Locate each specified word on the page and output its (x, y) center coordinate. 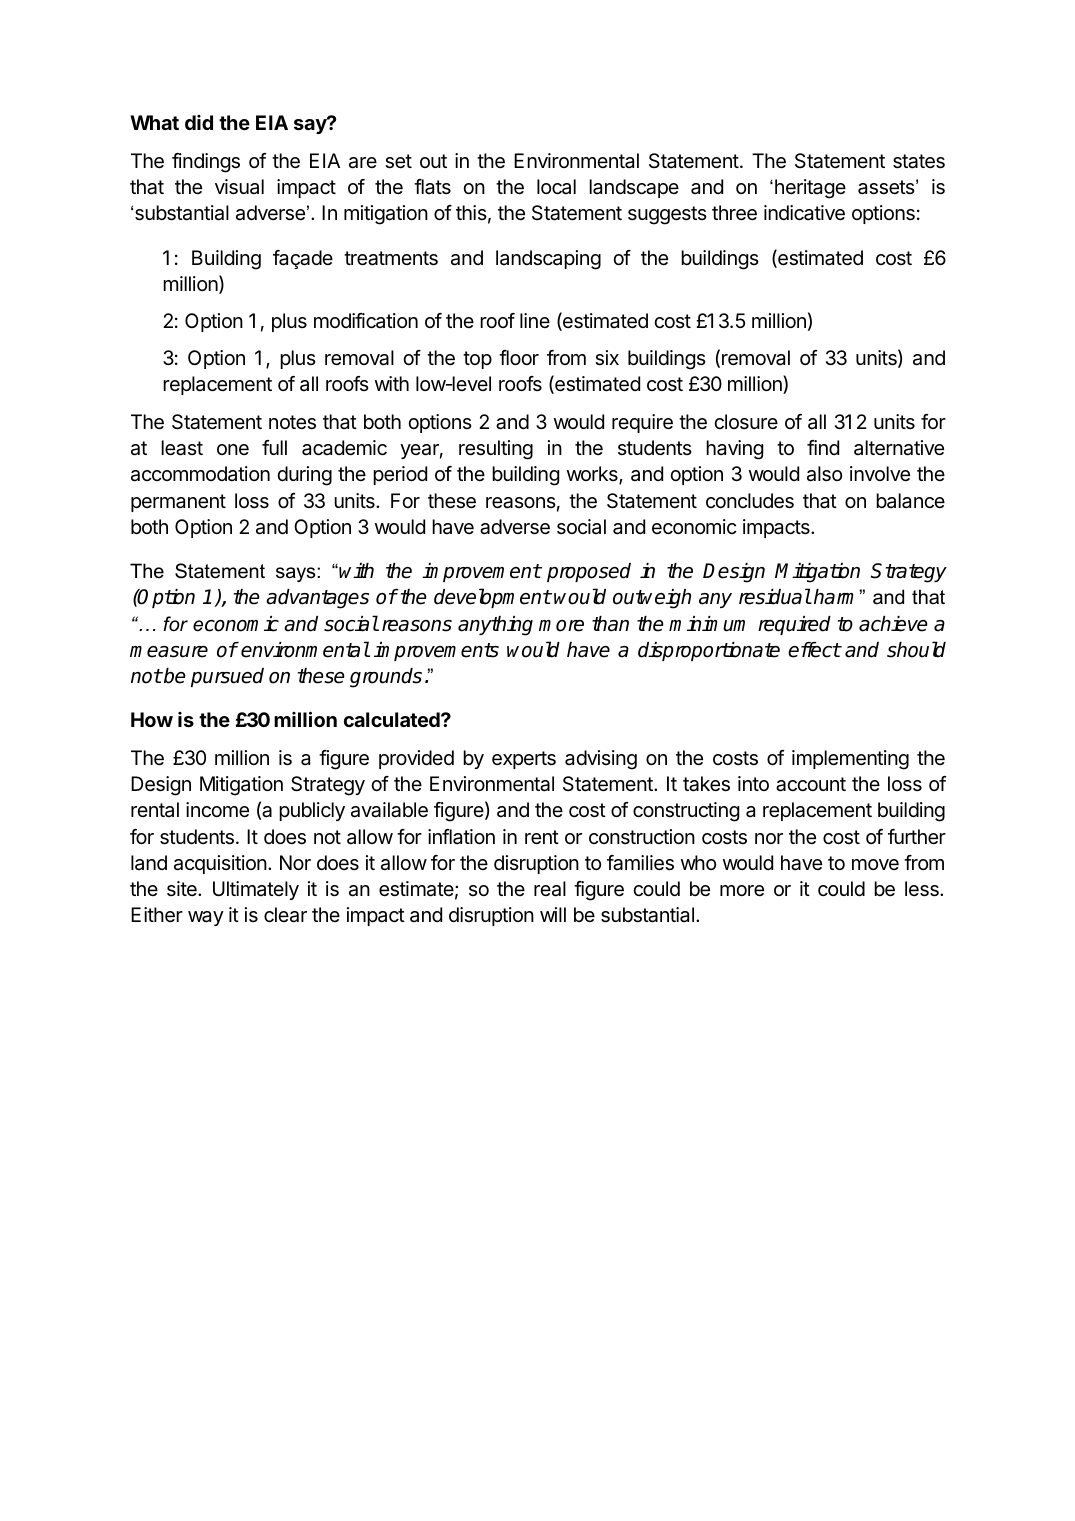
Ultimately (256, 890)
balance (910, 501)
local (556, 187)
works (593, 475)
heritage (810, 189)
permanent (178, 503)
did (199, 122)
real (550, 889)
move (875, 864)
